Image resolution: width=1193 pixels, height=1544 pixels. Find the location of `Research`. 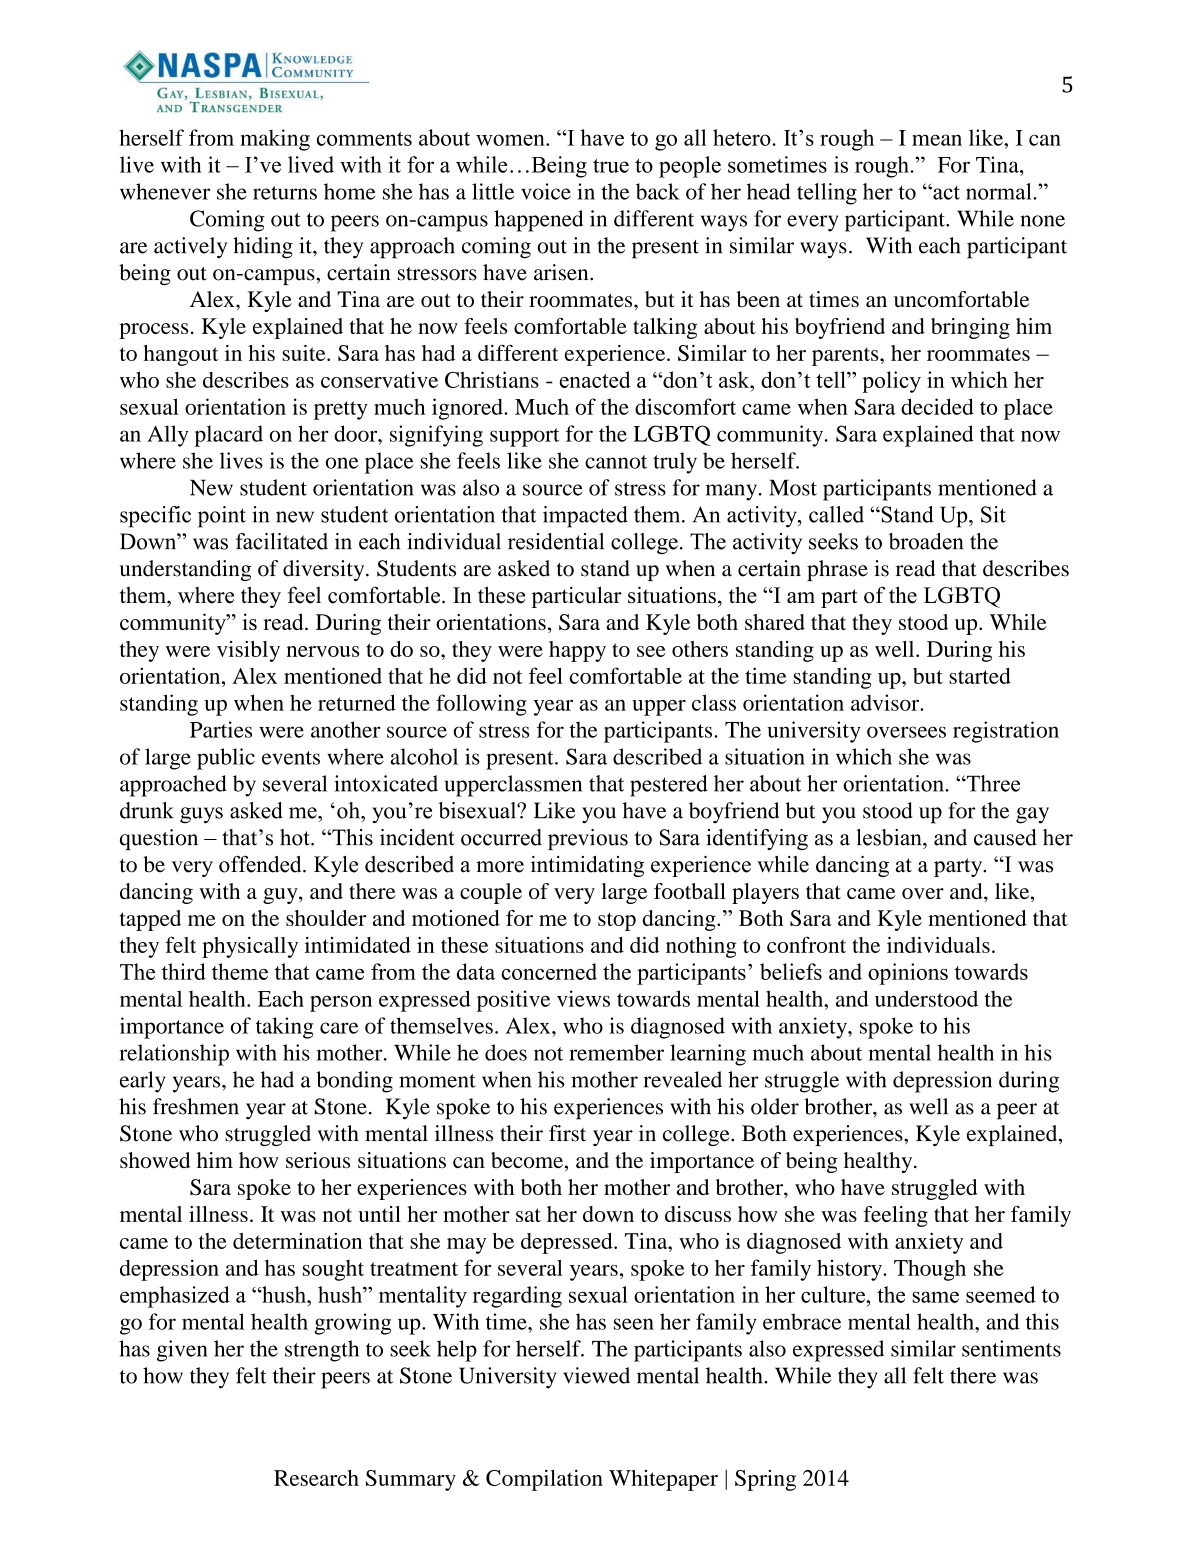

Research is located at coordinates (316, 1478).
